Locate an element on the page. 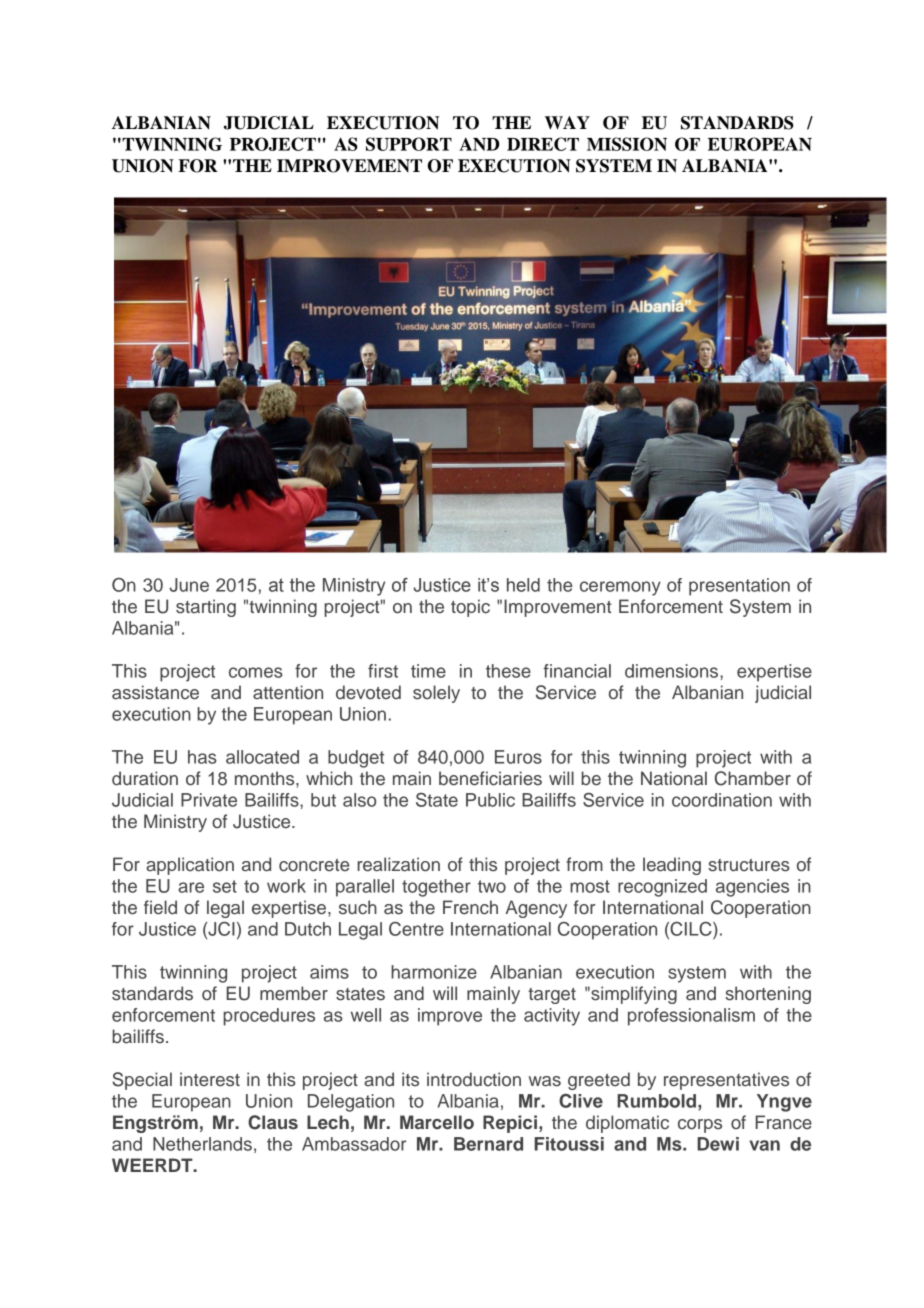 The width and height of the page is (924, 1308). presentation is located at coordinates (739, 587).
